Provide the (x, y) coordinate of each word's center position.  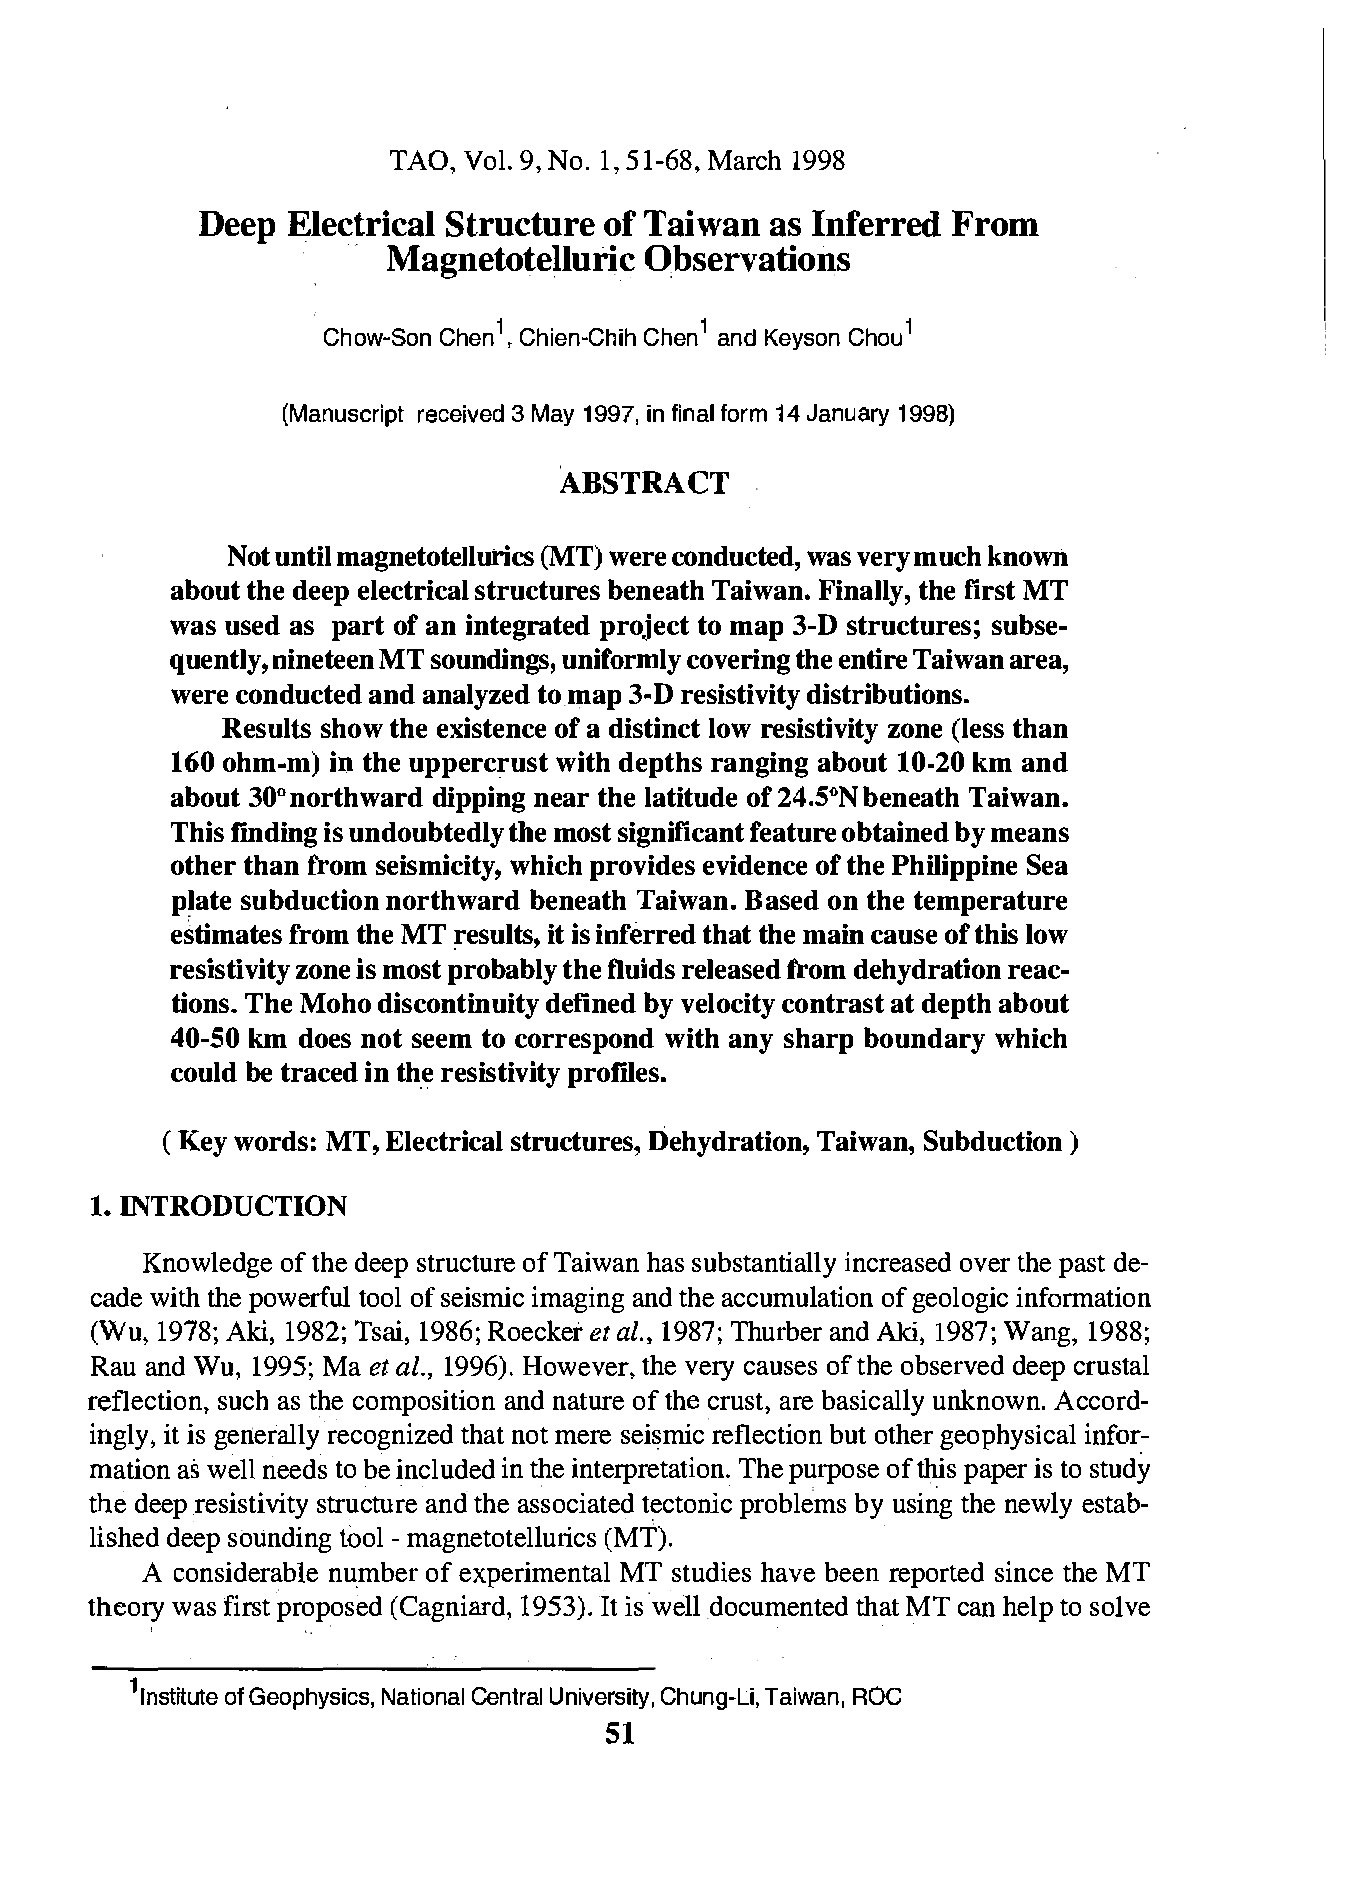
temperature (990, 903)
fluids (641, 968)
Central (507, 1696)
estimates (226, 933)
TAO (420, 160)
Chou (875, 337)
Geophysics (310, 1698)
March (744, 160)
